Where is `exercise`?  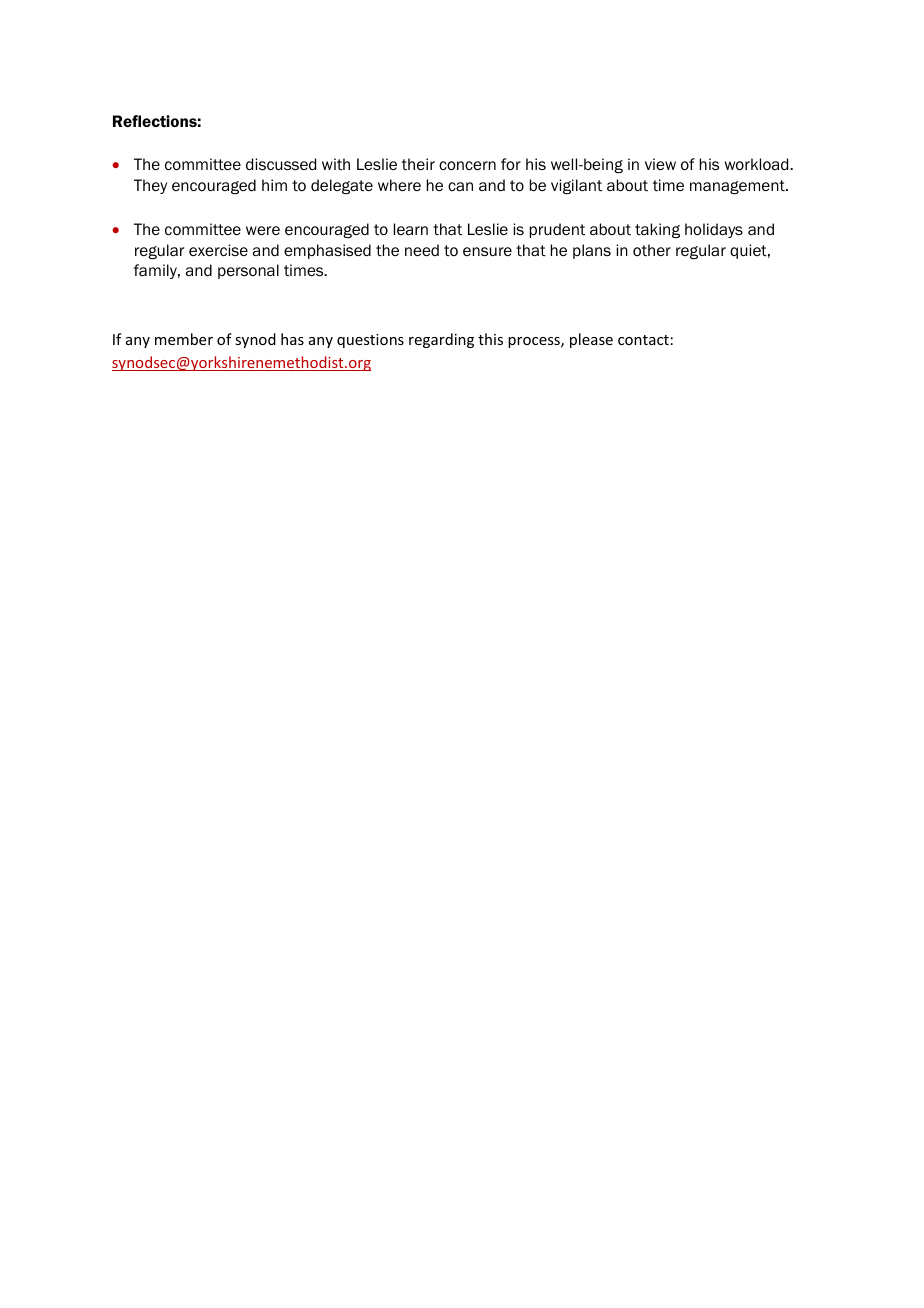 exercise is located at coordinates (218, 250).
